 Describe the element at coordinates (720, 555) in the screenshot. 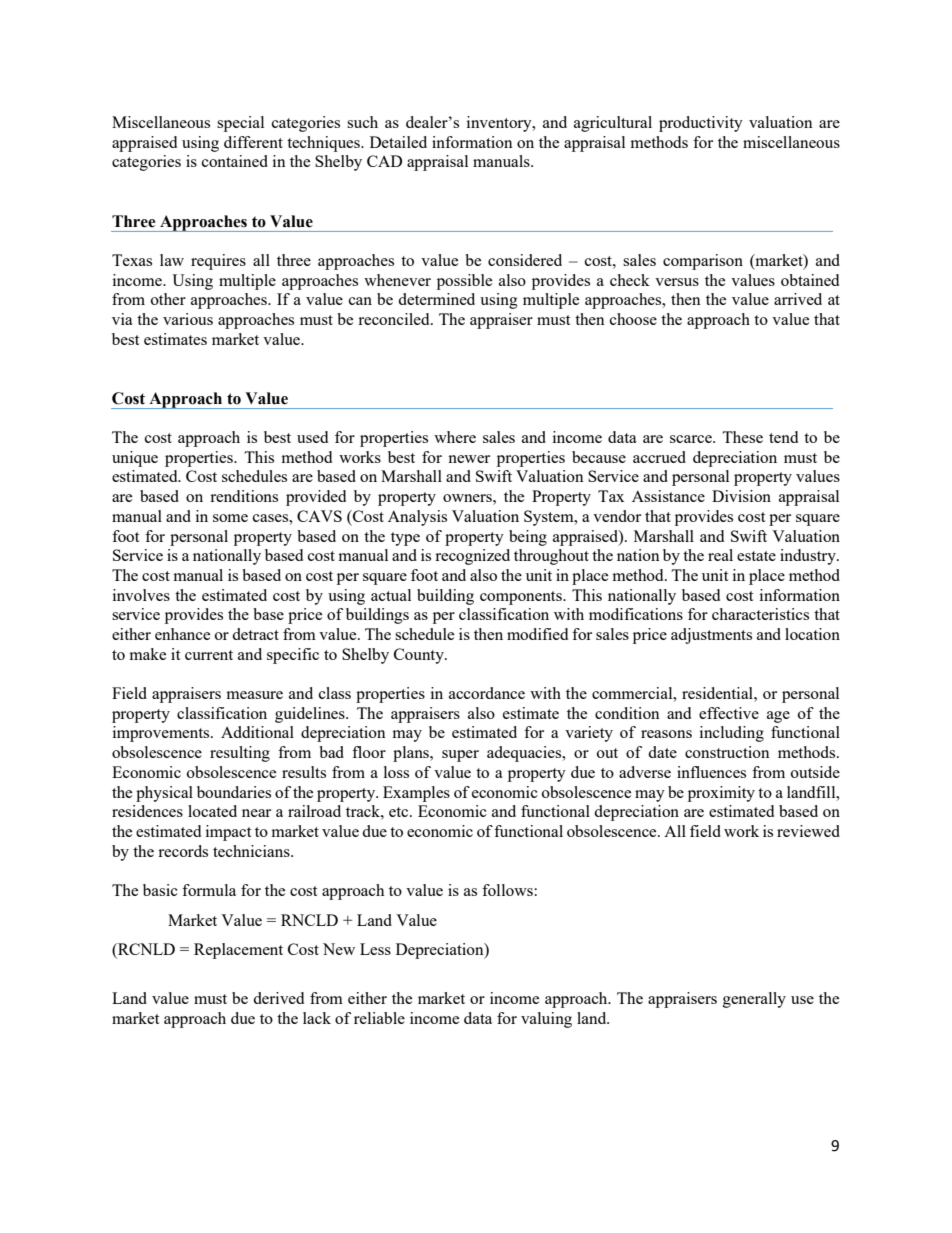

I see `real` at that location.
